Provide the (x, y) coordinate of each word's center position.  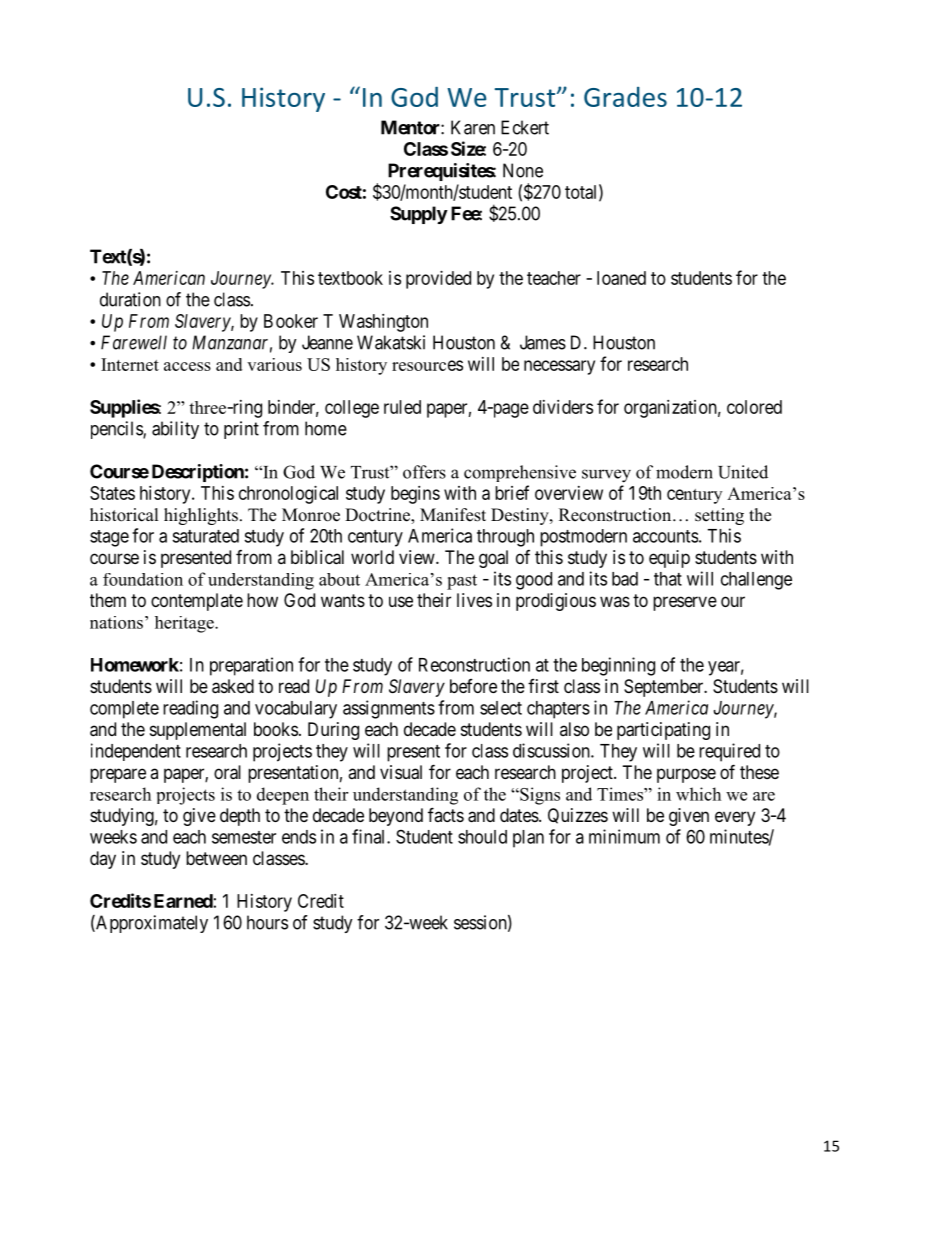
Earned (183, 901)
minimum (624, 836)
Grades (625, 97)
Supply (419, 215)
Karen (473, 127)
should (482, 837)
